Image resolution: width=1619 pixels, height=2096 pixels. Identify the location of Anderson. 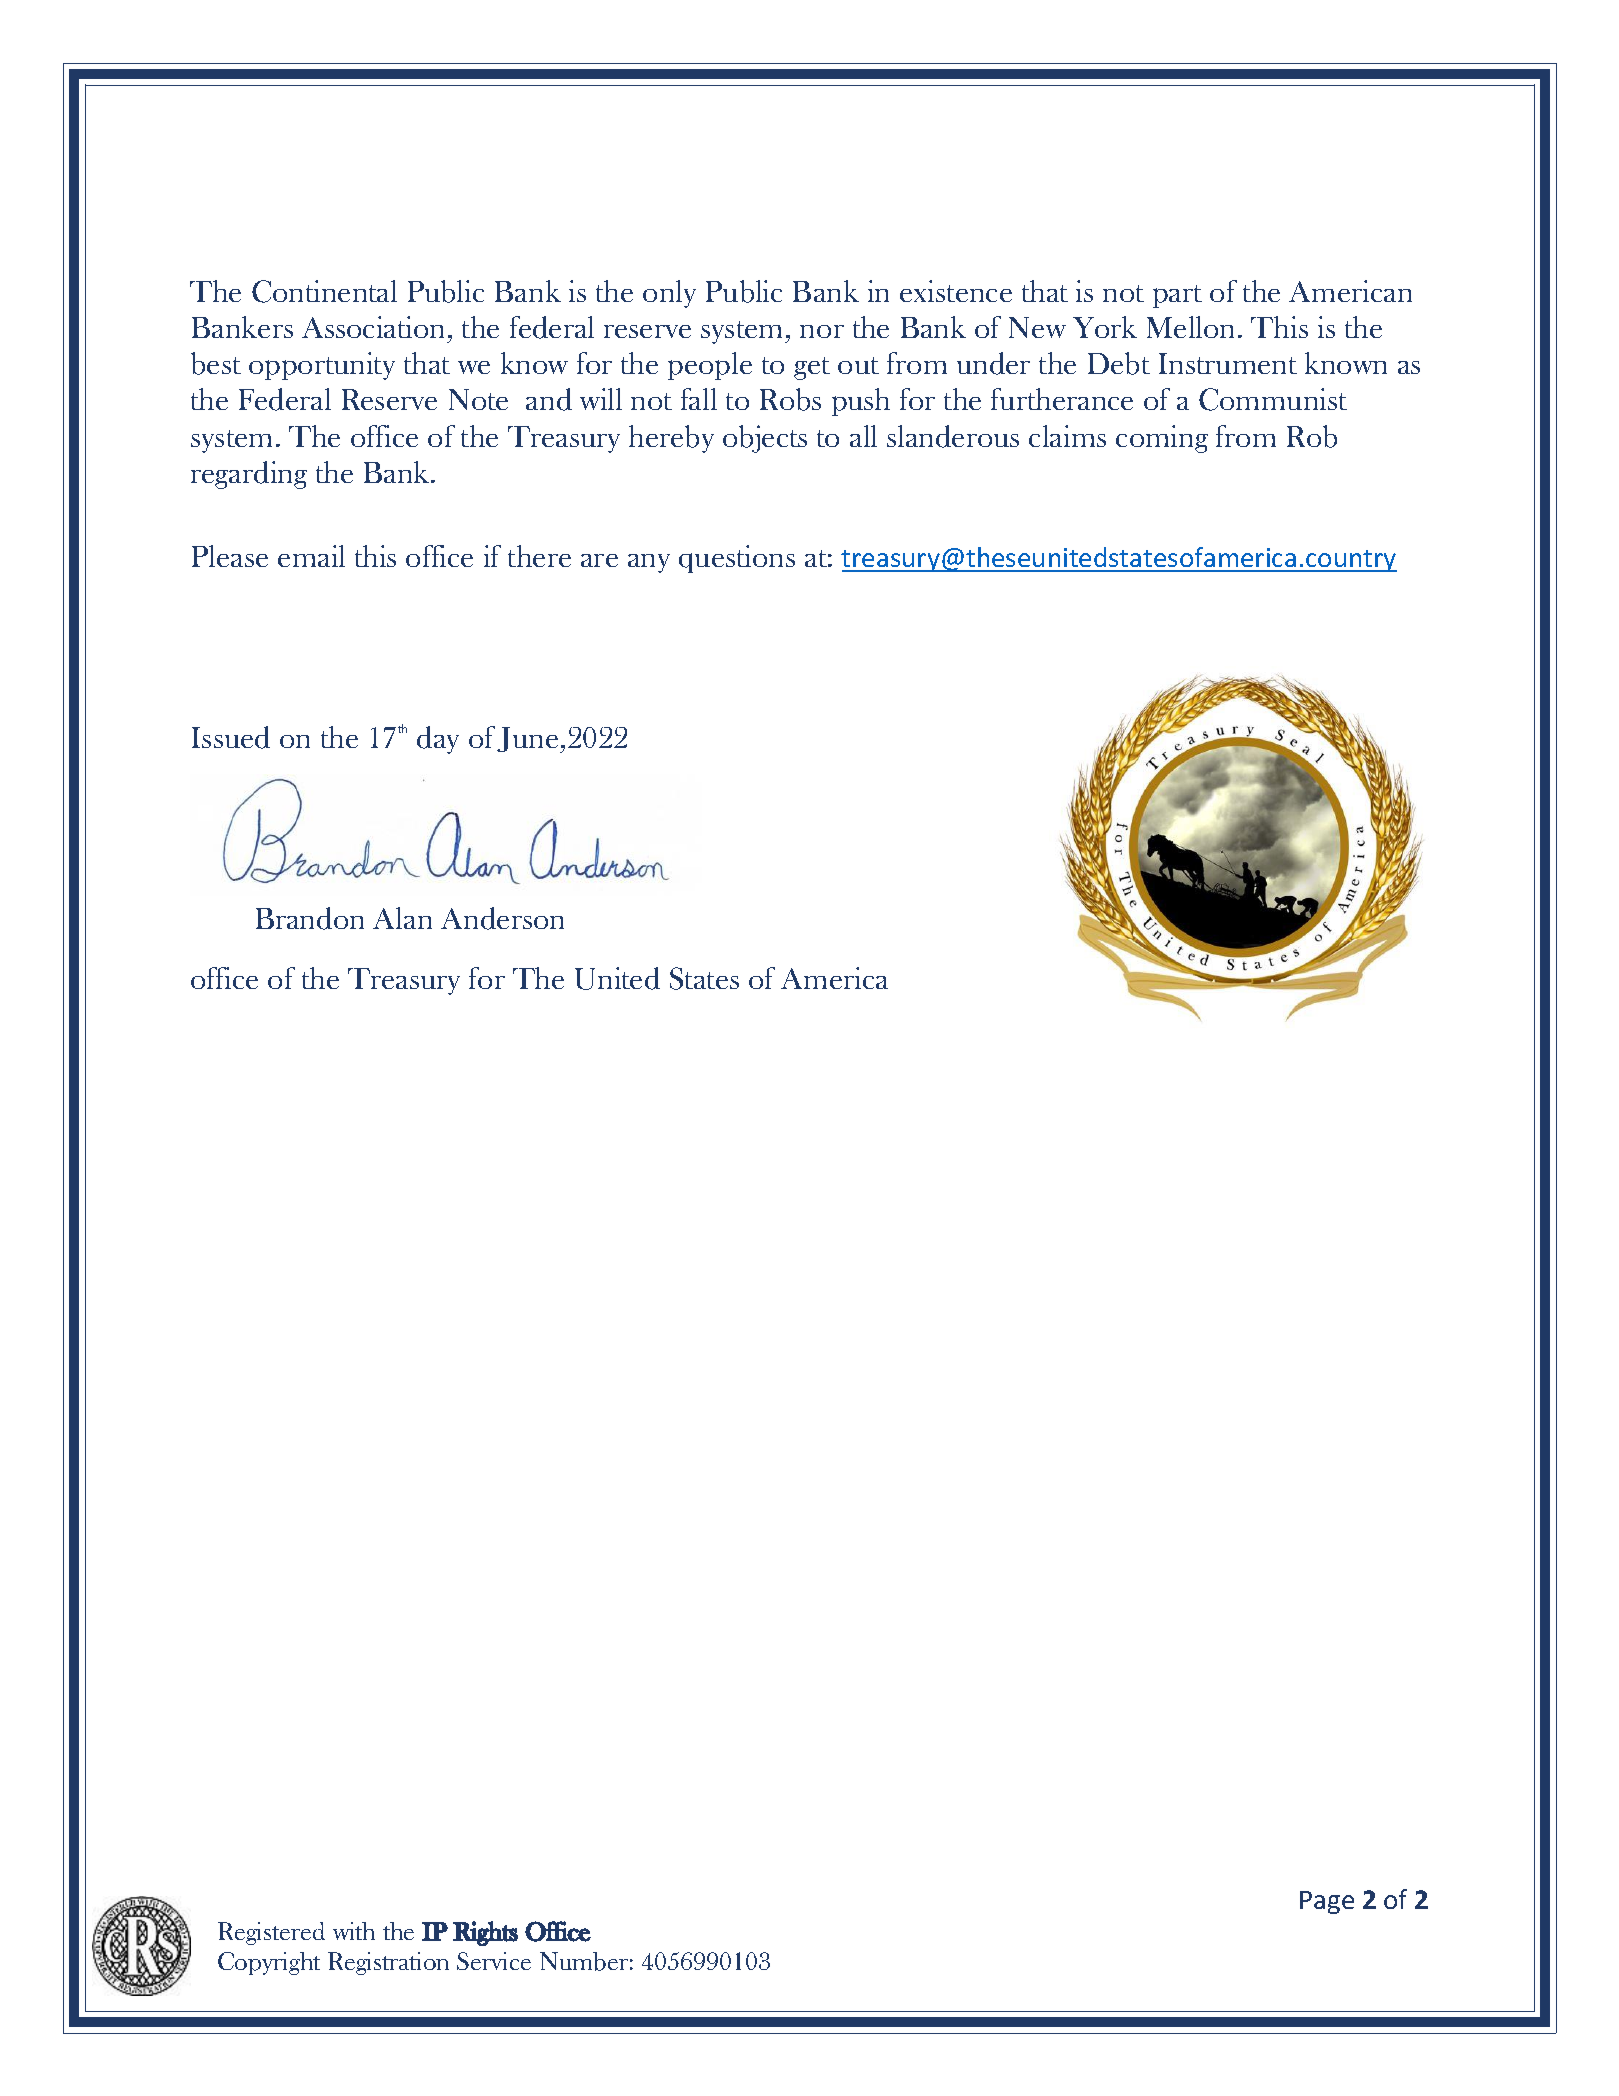
(502, 918).
